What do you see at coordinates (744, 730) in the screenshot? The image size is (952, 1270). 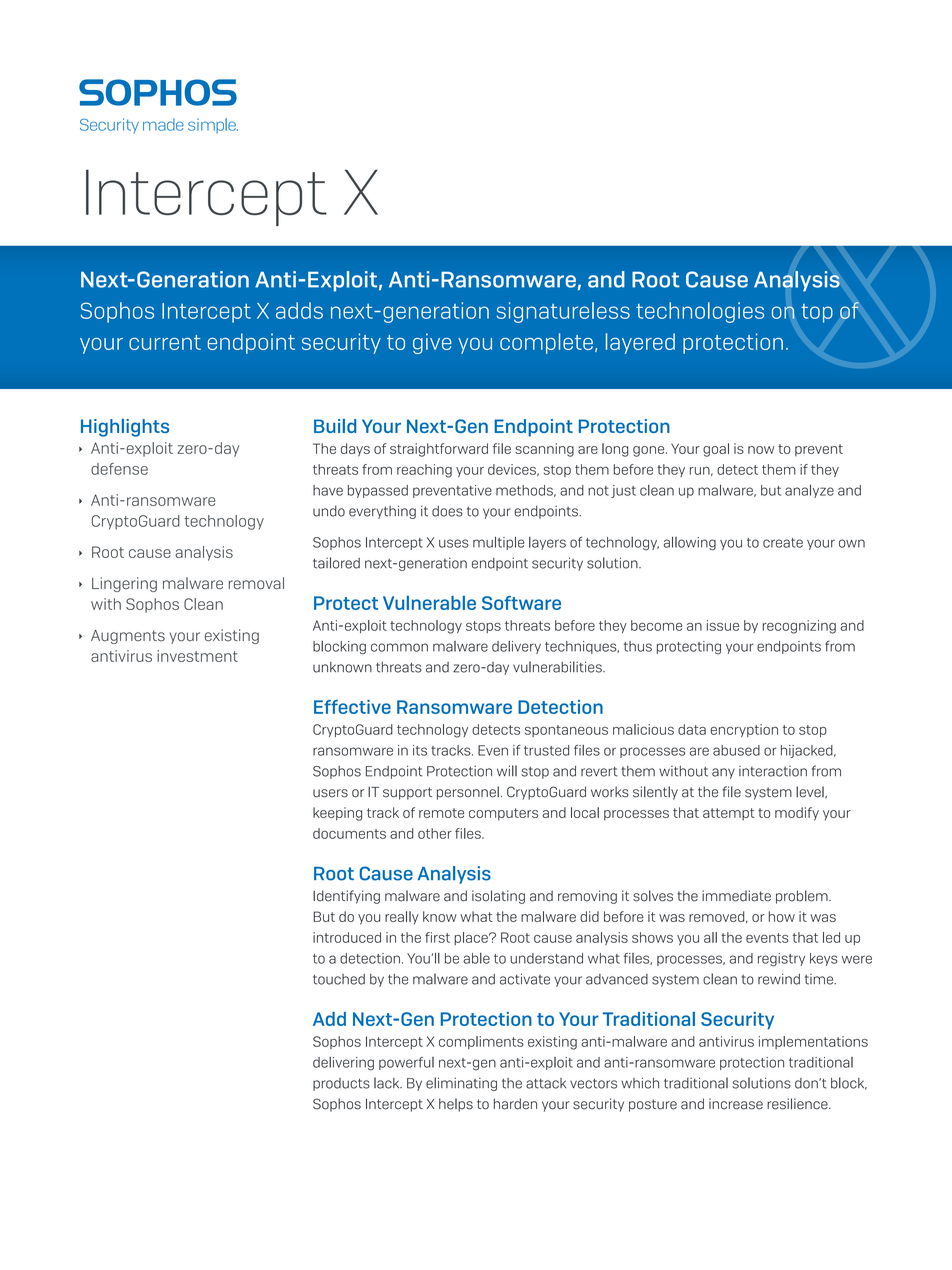 I see `encryption` at bounding box center [744, 730].
